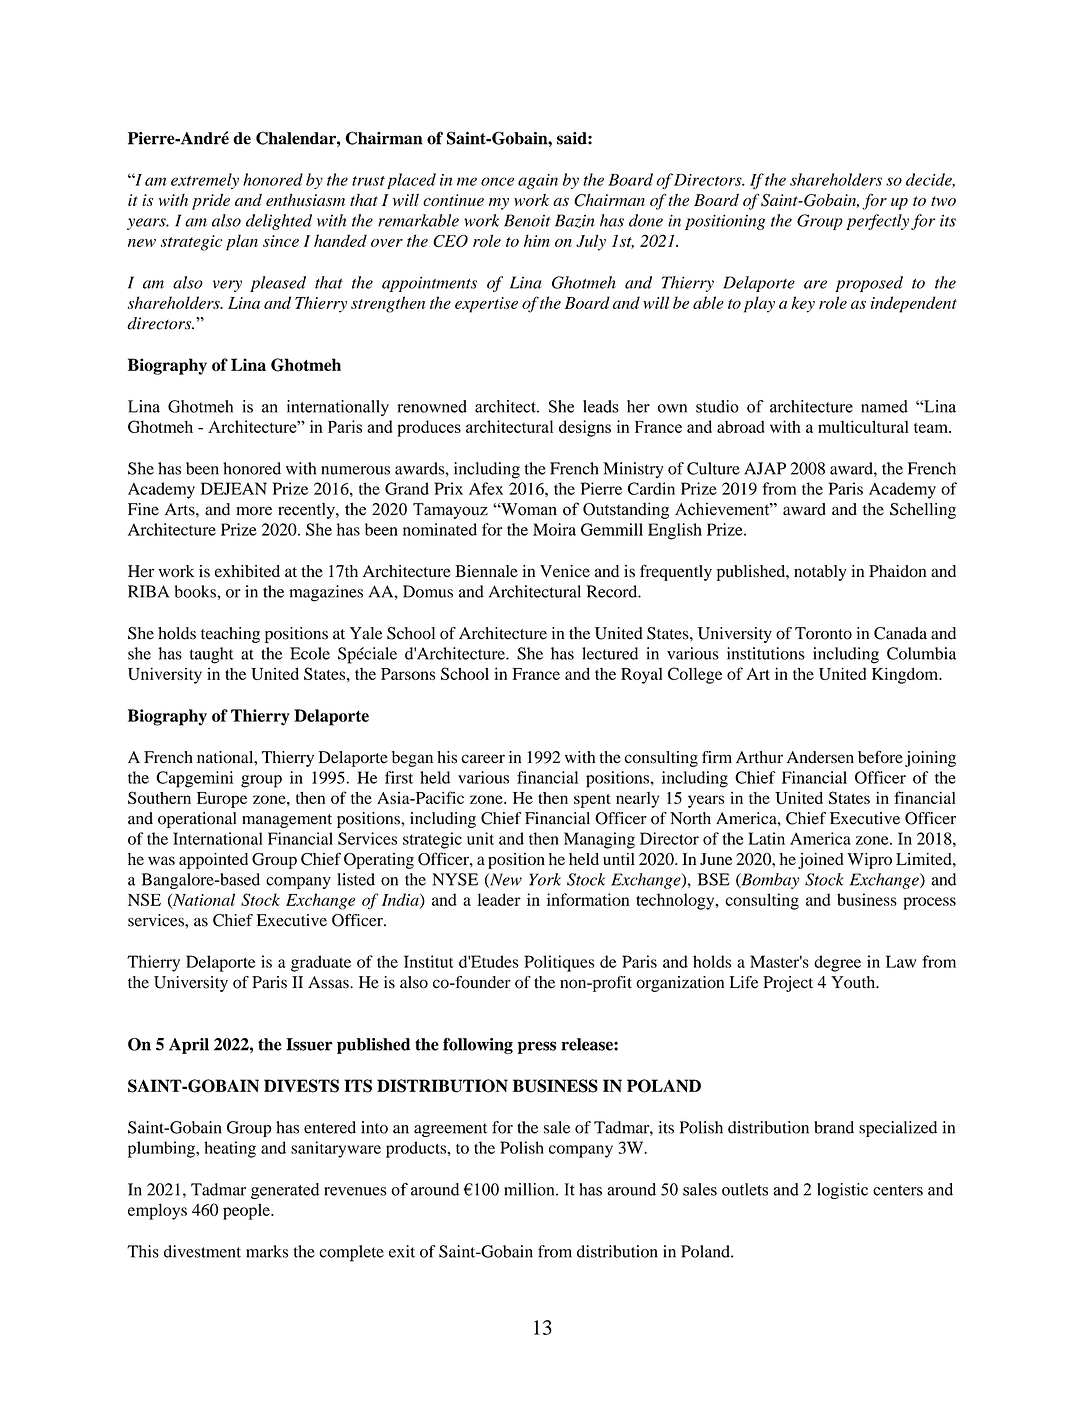 The width and height of the screenshot is (1084, 1403). I want to click on million, so click(530, 1189).
